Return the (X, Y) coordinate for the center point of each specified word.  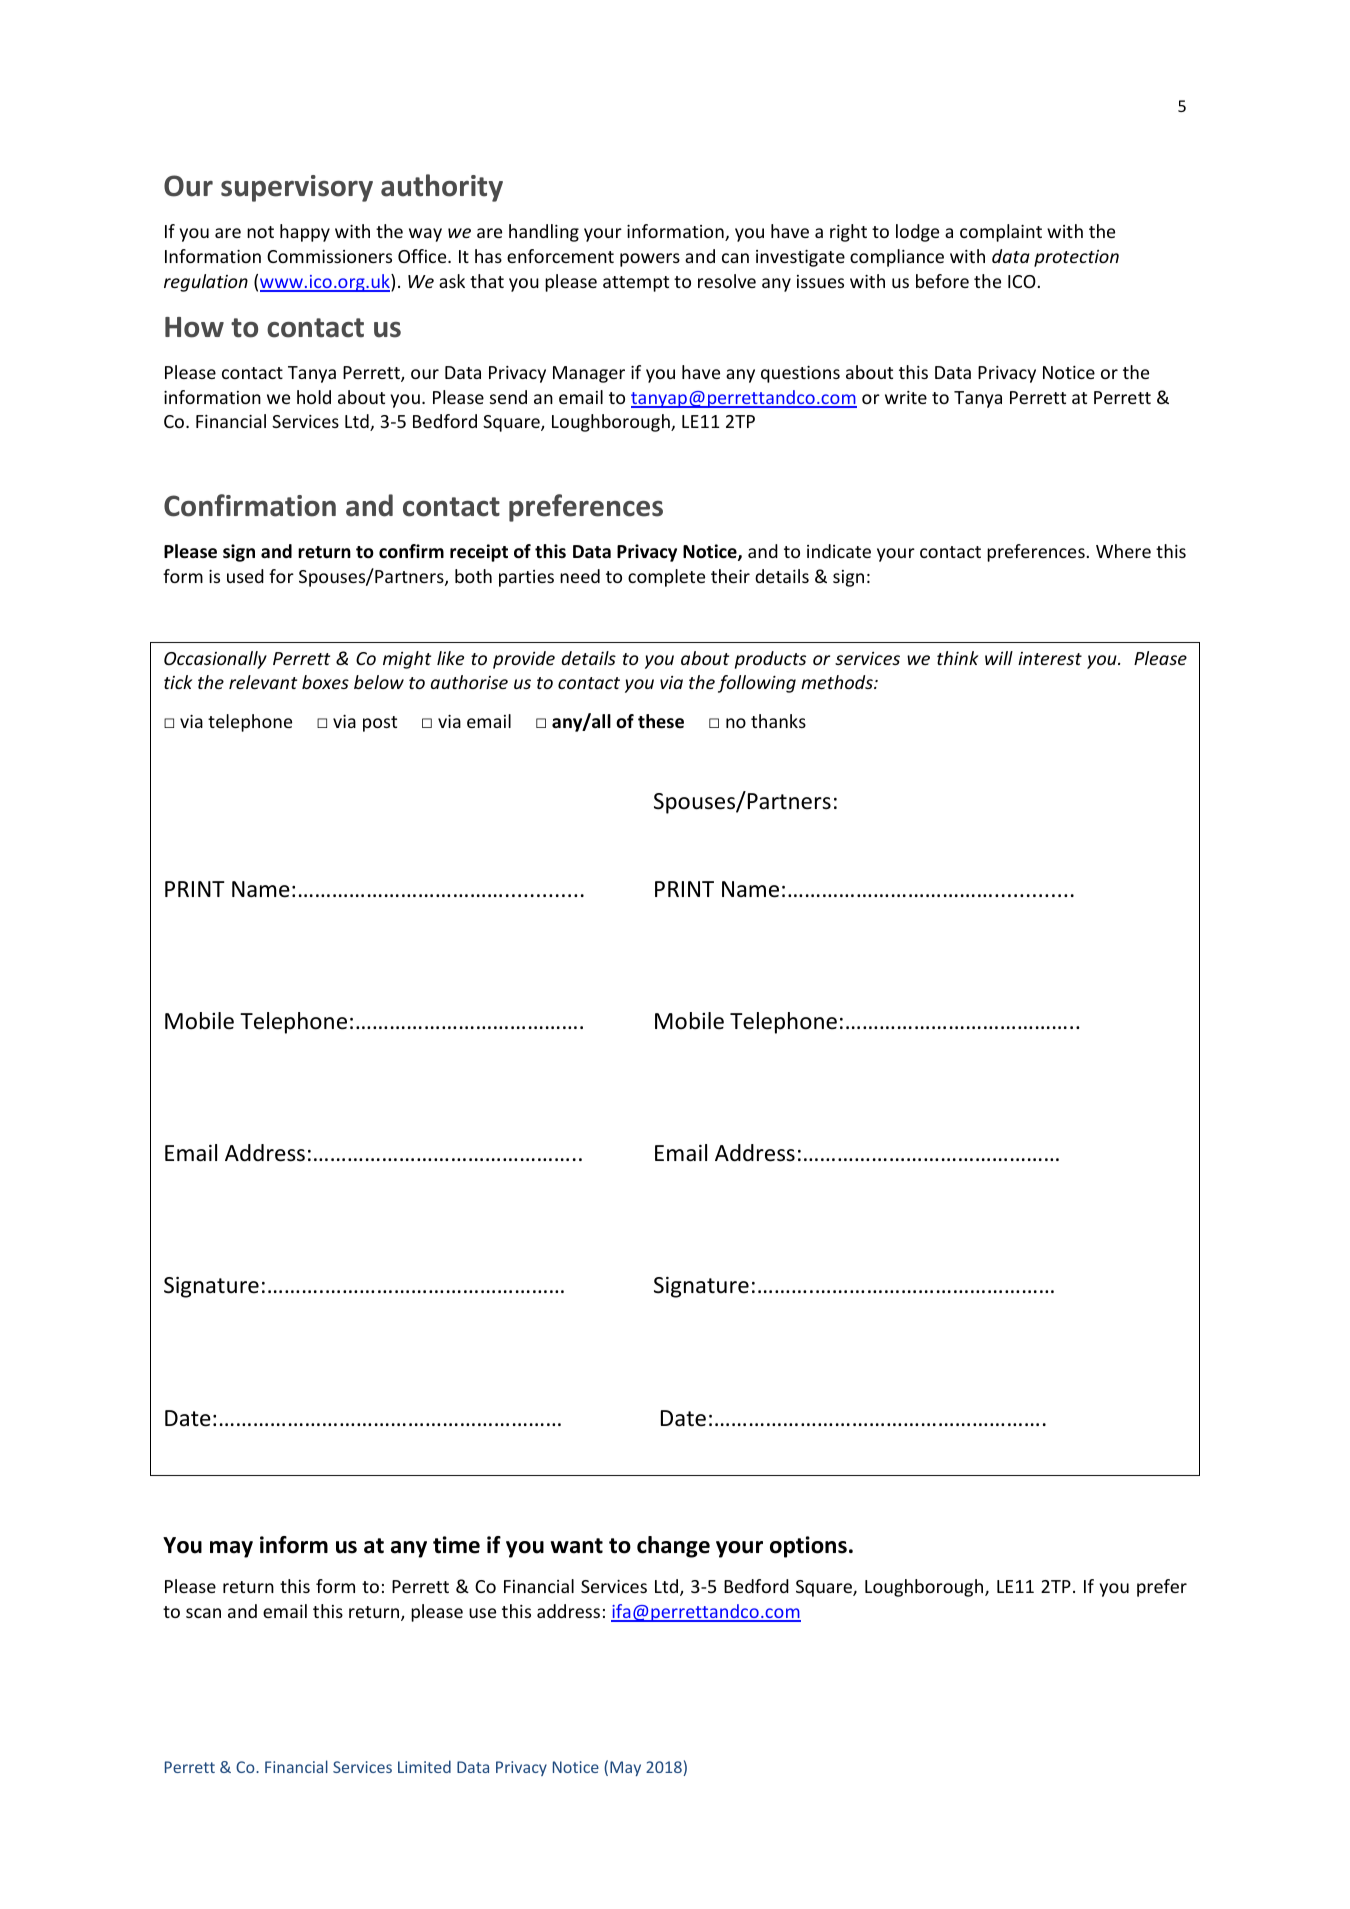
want (576, 1546)
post (380, 724)
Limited (424, 1766)
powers (650, 260)
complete (666, 578)
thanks (778, 721)
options (808, 1547)
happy (305, 233)
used (245, 576)
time (456, 1545)
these (661, 721)
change (673, 1547)
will (999, 658)
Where (1123, 551)
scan (203, 1613)
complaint (1001, 233)
